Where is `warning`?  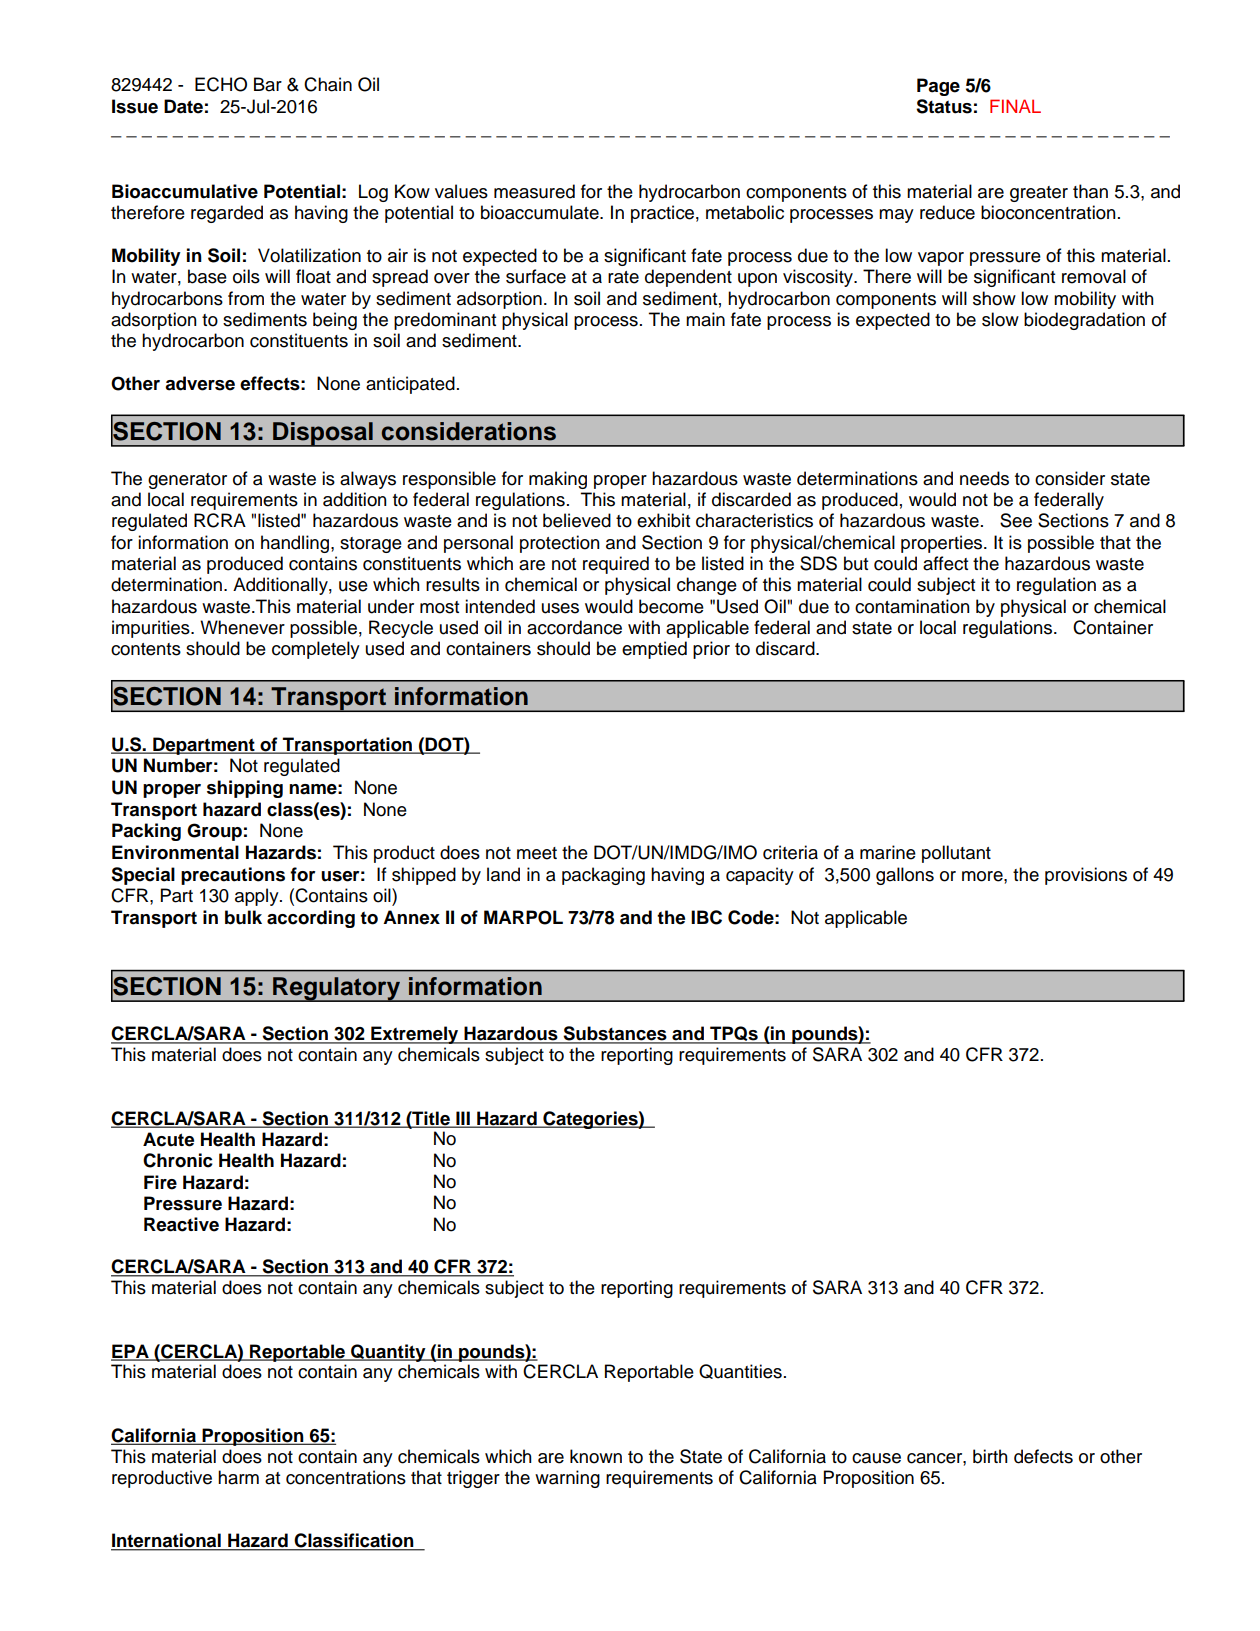 warning is located at coordinates (567, 1479).
